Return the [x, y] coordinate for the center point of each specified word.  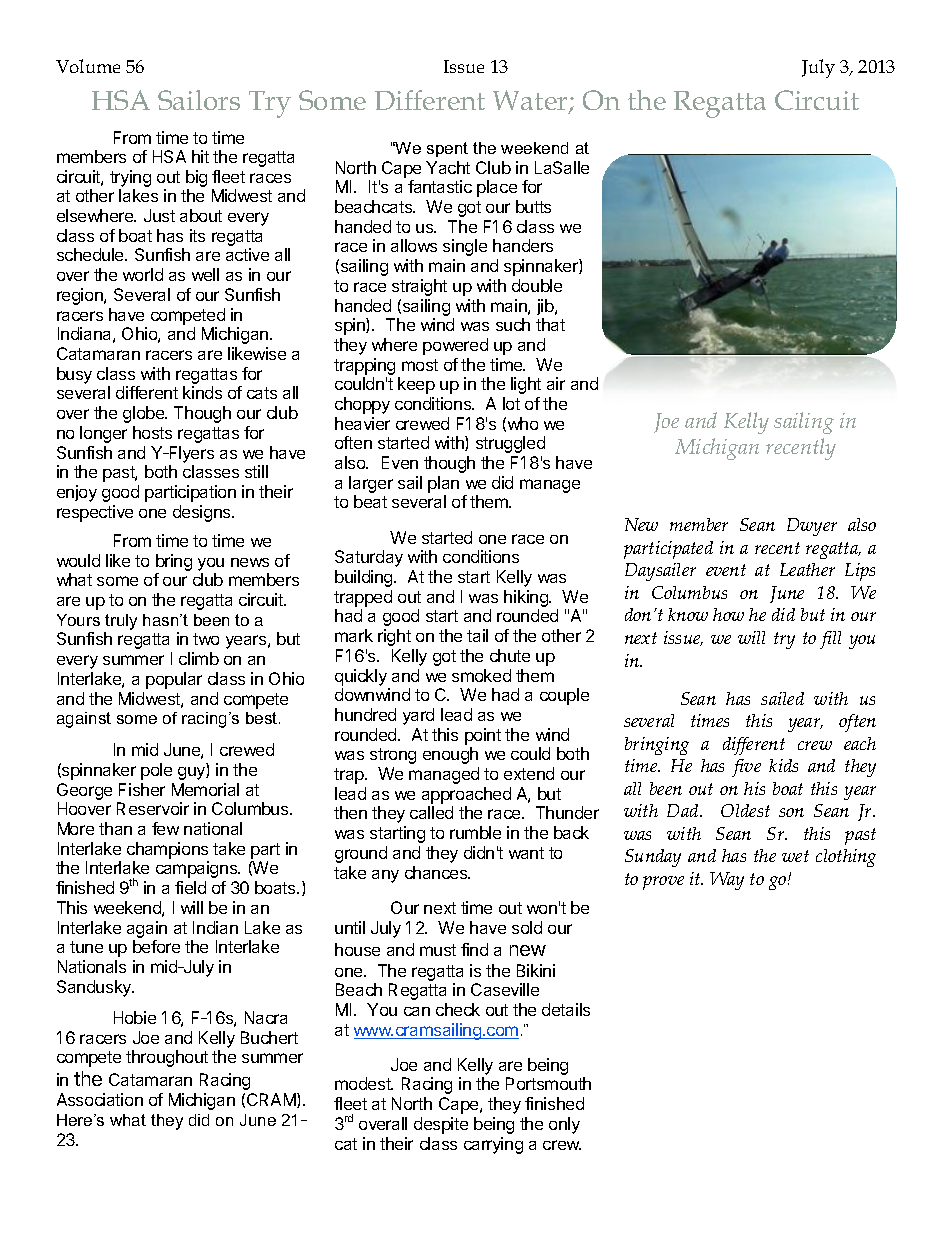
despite [441, 1125]
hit [200, 156]
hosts [152, 432]
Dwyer [812, 527]
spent [447, 149]
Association [100, 1099]
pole [156, 771]
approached [466, 795]
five [746, 768]
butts [533, 206]
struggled [510, 444]
